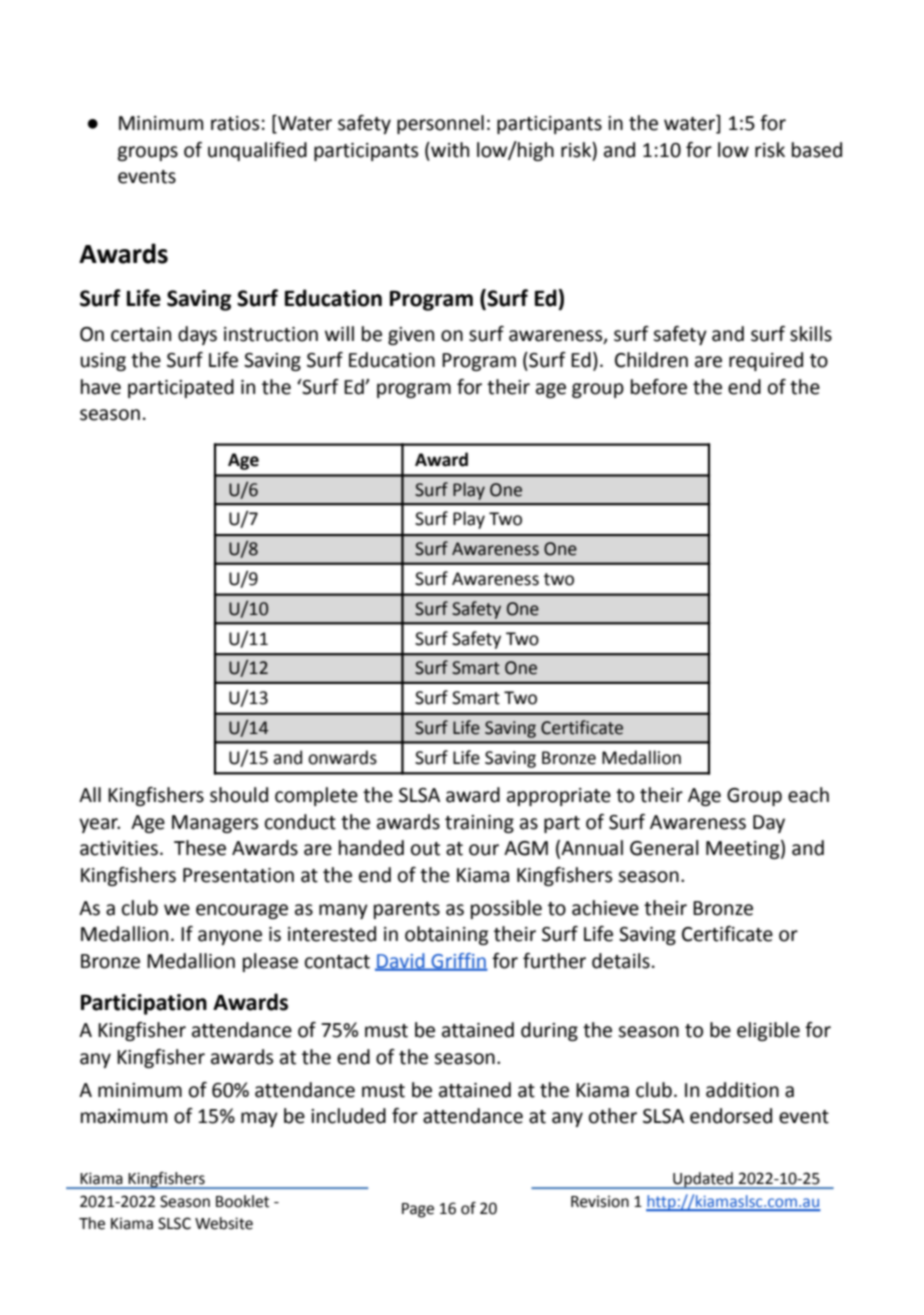 The height and width of the image is (1315, 924). Describe the element at coordinates (446, 935) in the image. I see `obtaining` at that location.
